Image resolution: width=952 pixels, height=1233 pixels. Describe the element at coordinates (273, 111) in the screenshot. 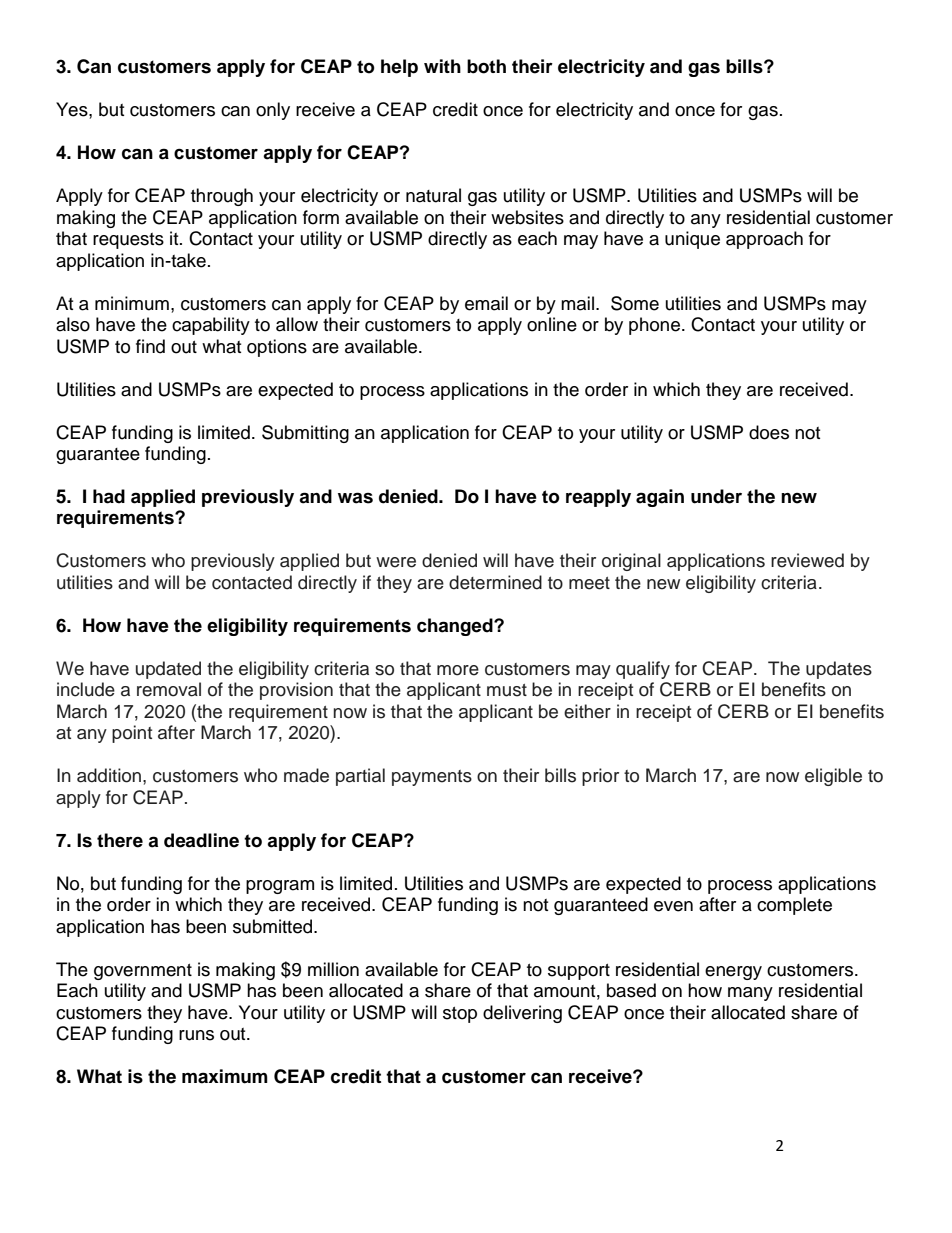

I see `only` at that location.
